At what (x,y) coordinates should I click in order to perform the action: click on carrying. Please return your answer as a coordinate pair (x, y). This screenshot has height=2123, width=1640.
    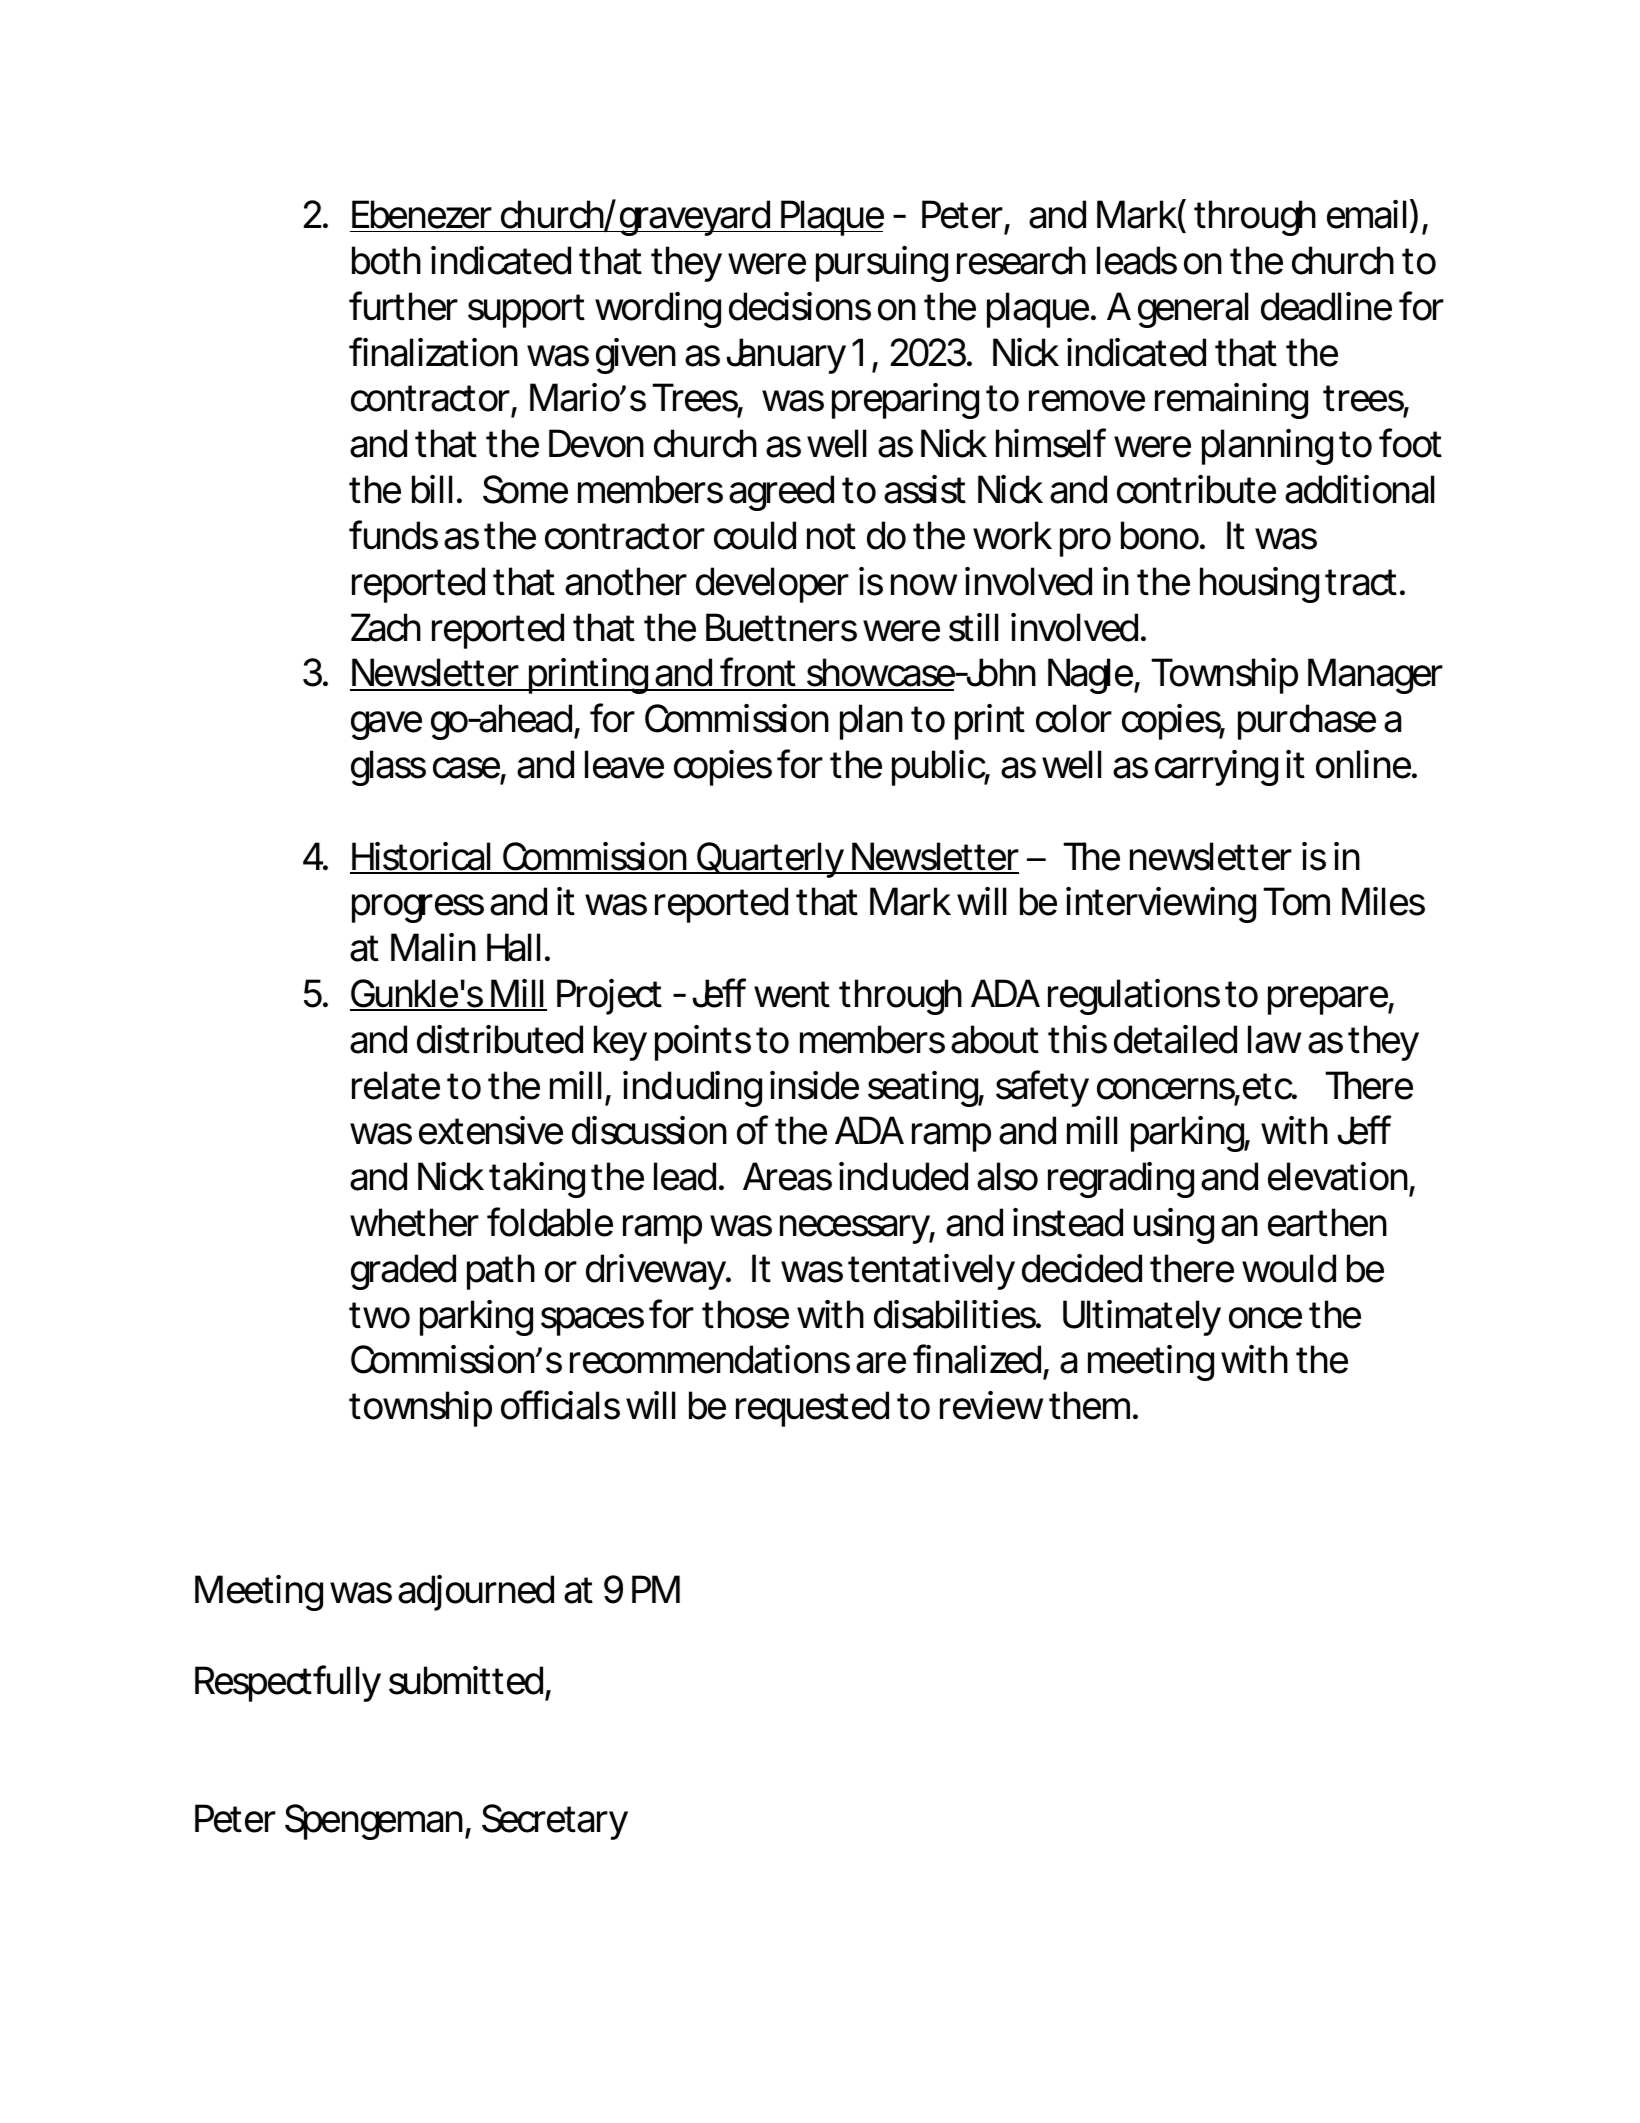
    Looking at the image, I should click on (1216, 768).
